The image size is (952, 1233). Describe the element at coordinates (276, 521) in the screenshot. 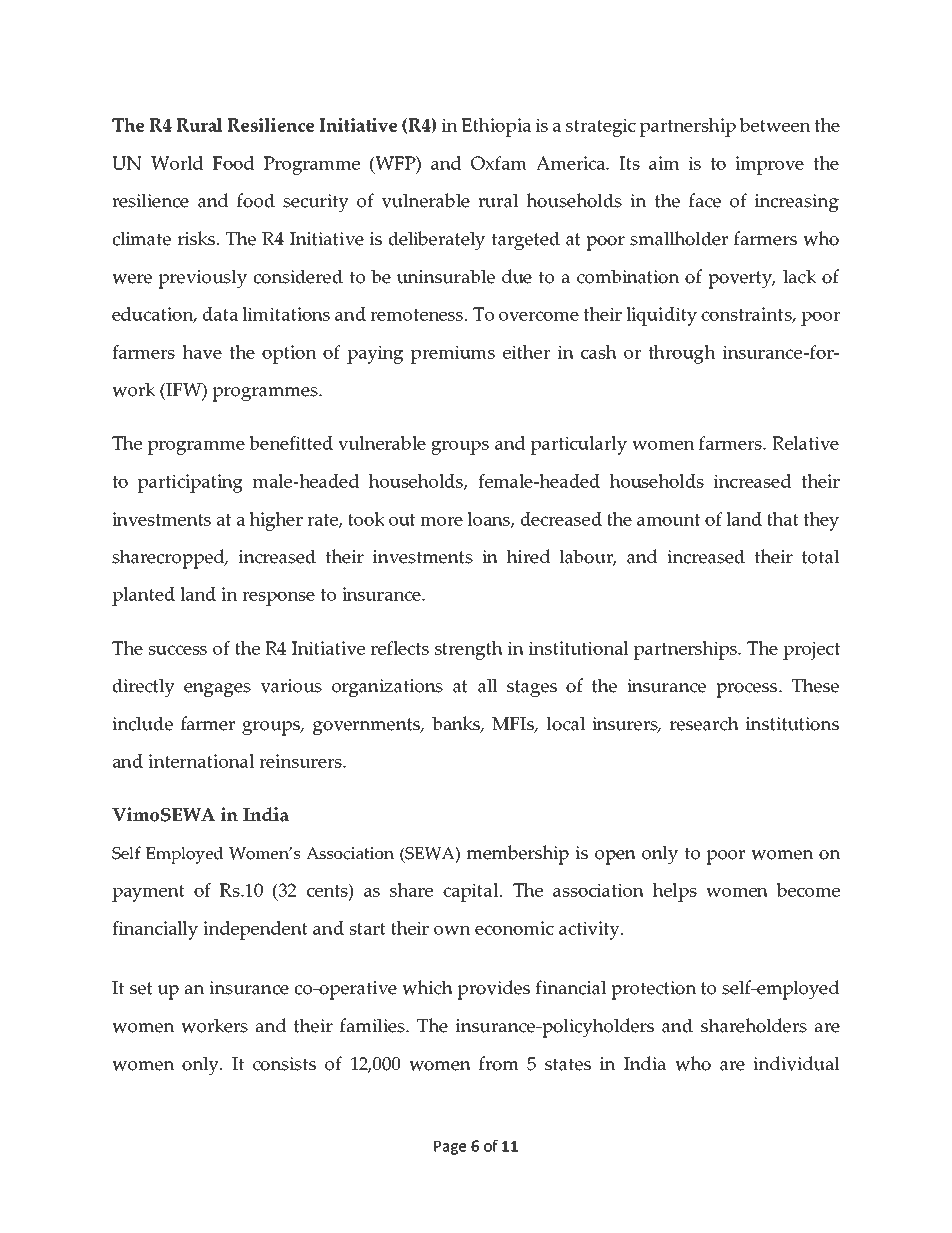

I see `higher` at that location.
